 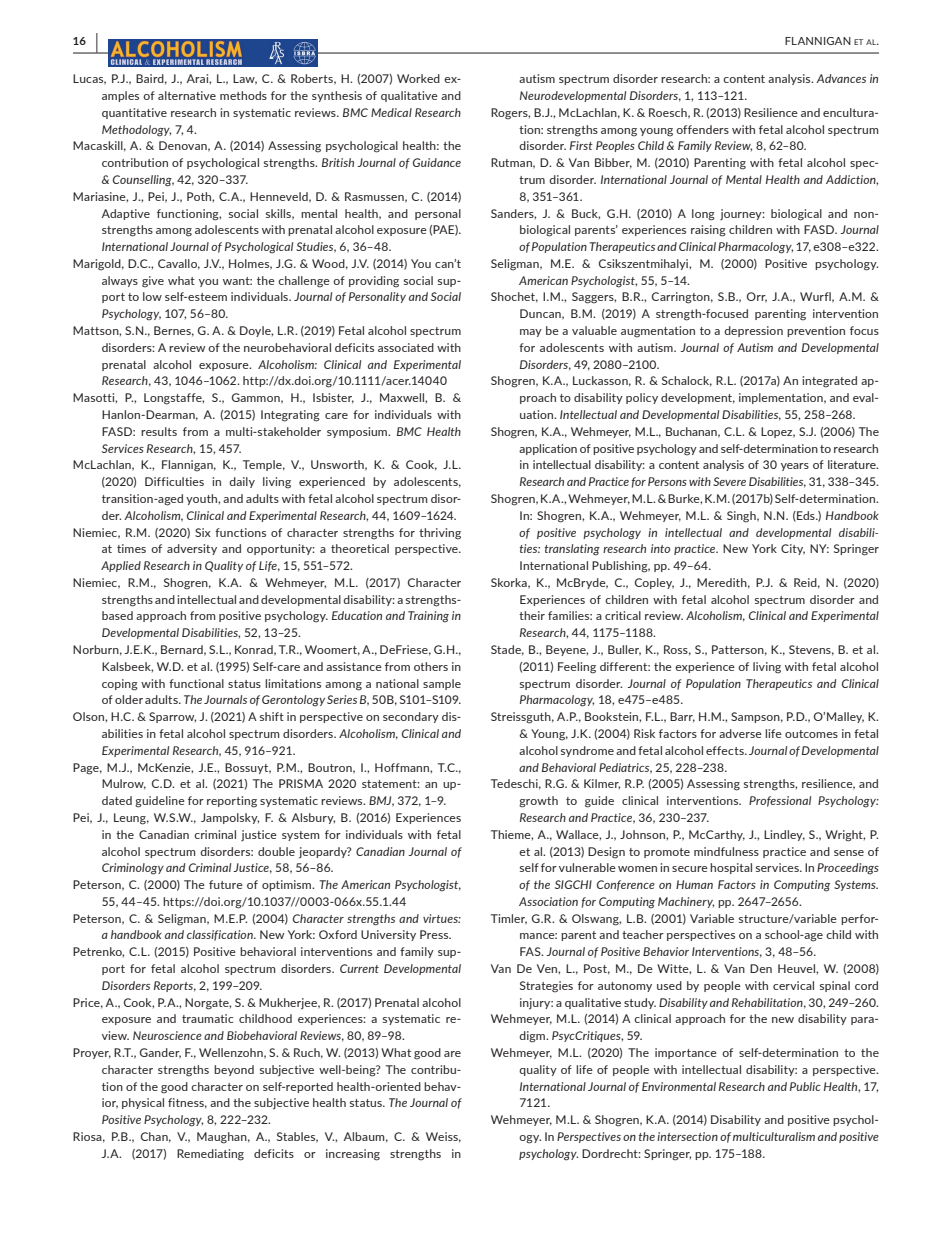 What do you see at coordinates (531, 333) in the image?
I see `may` at bounding box center [531, 333].
